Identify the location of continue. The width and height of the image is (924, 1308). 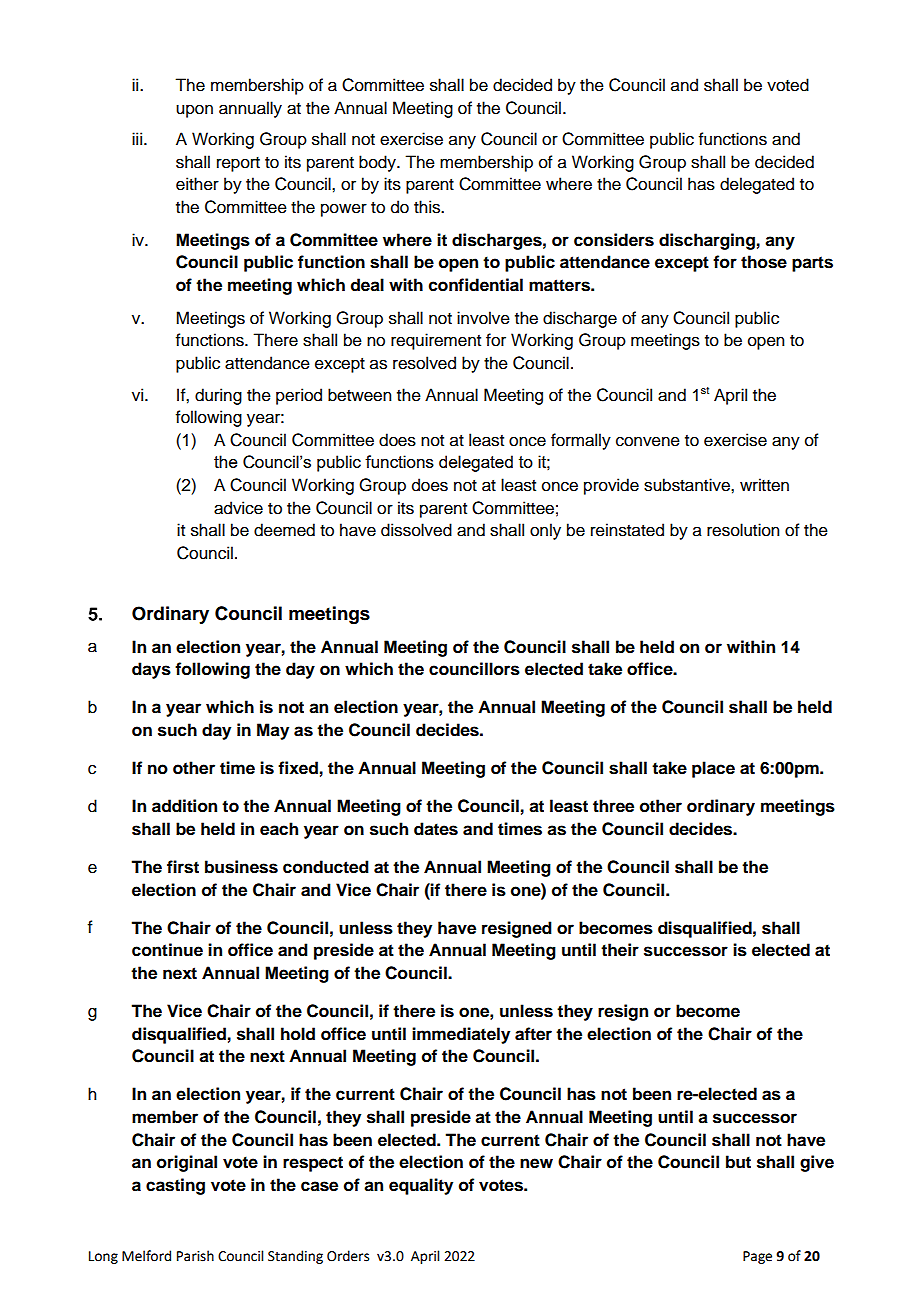
(167, 950).
